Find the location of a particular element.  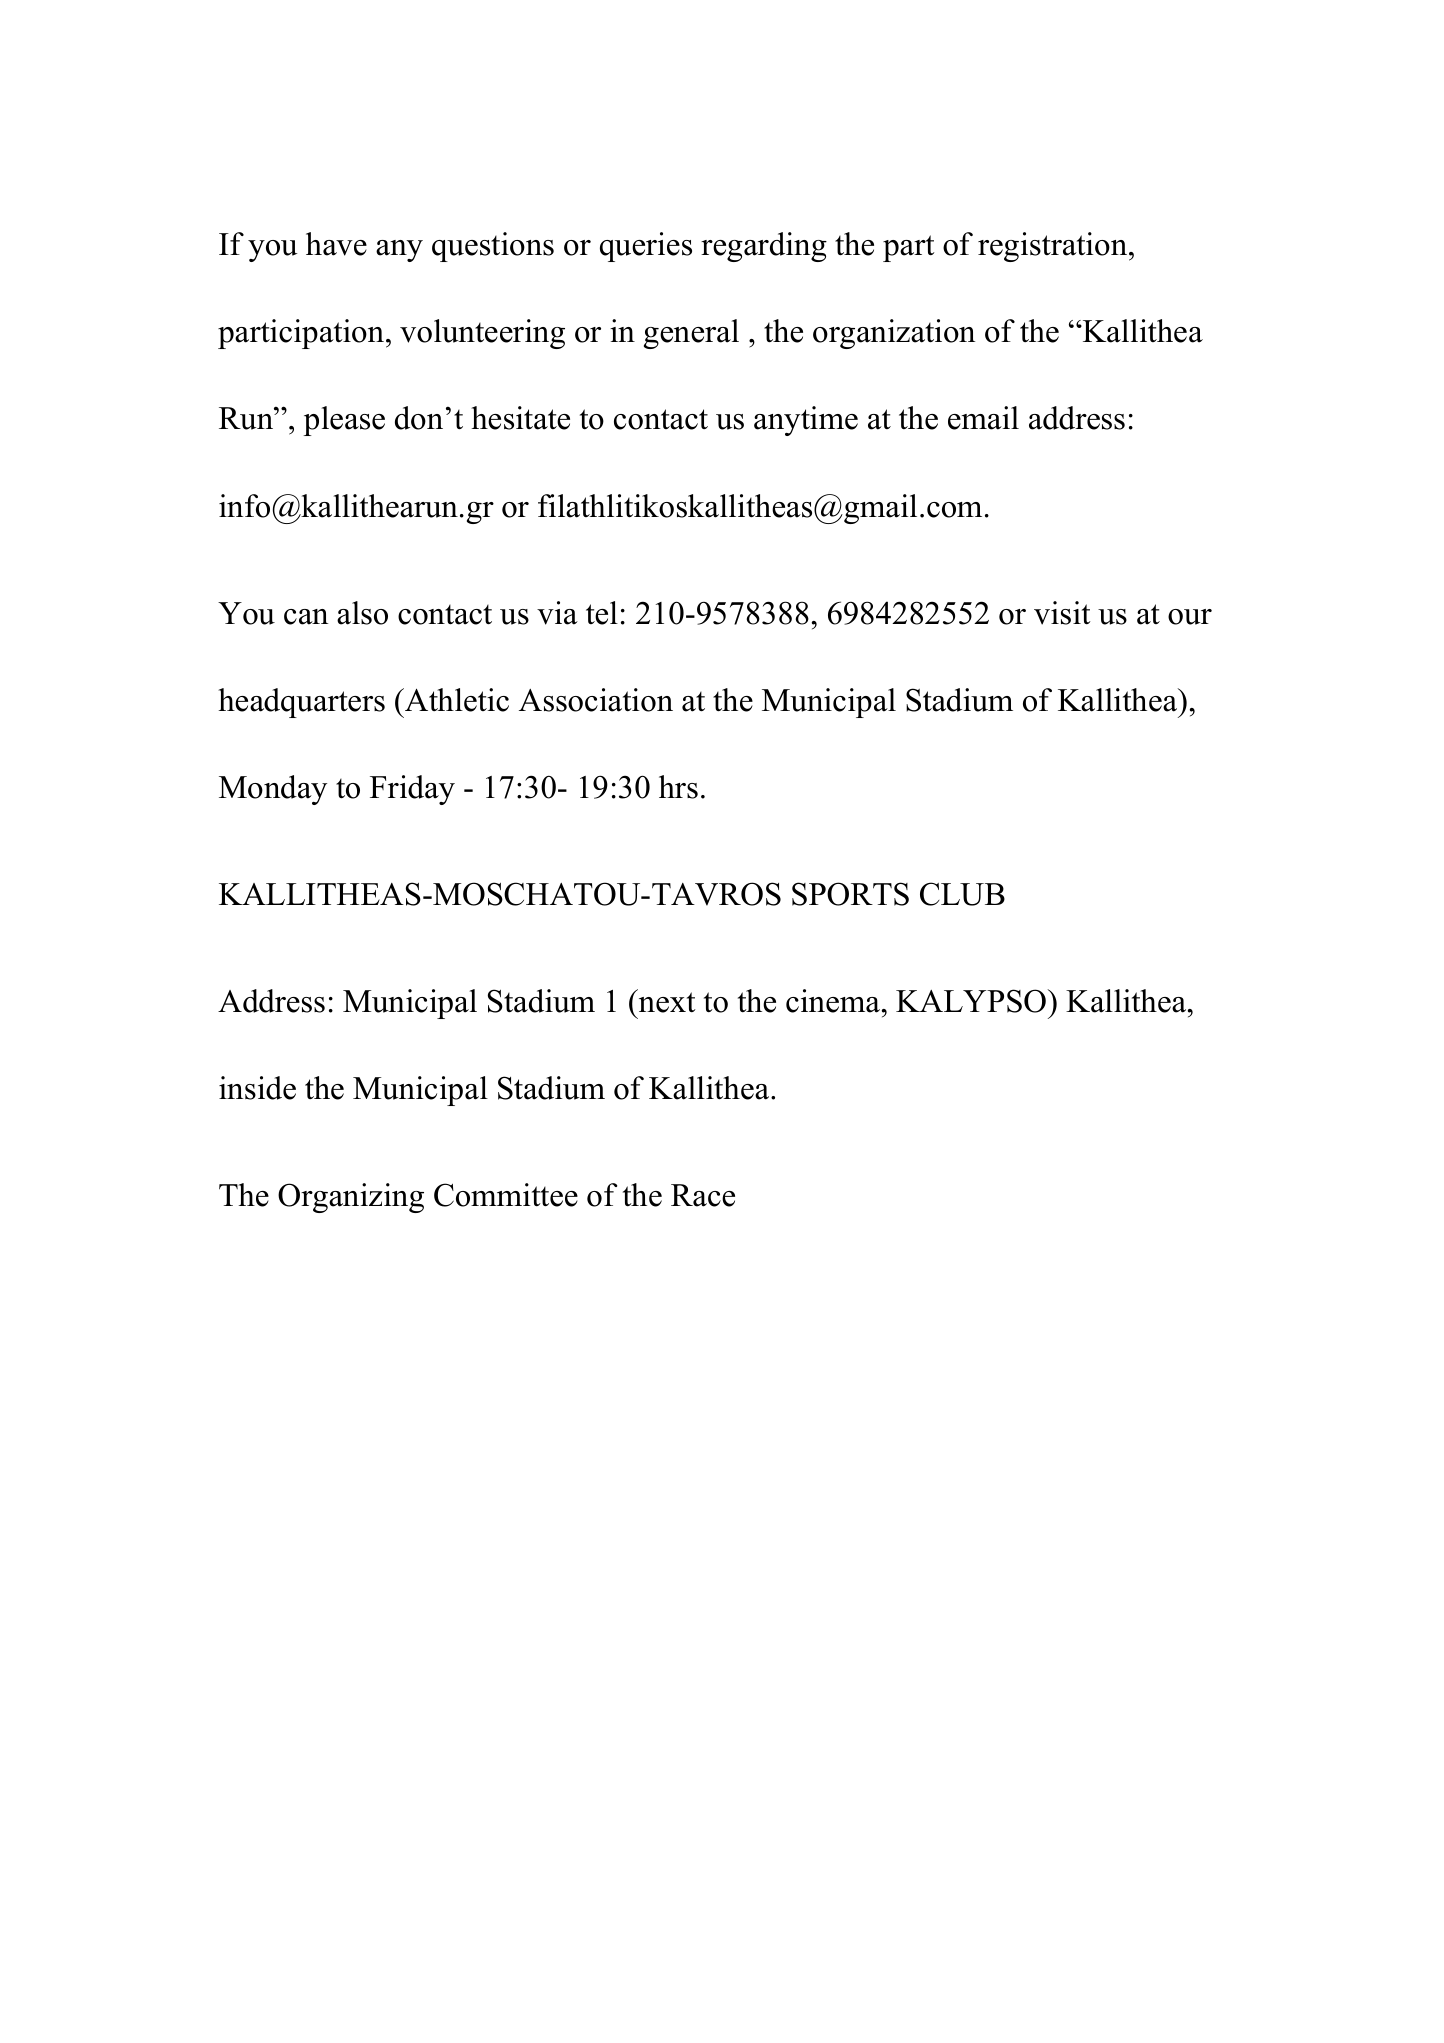

Friday is located at coordinates (412, 790).
